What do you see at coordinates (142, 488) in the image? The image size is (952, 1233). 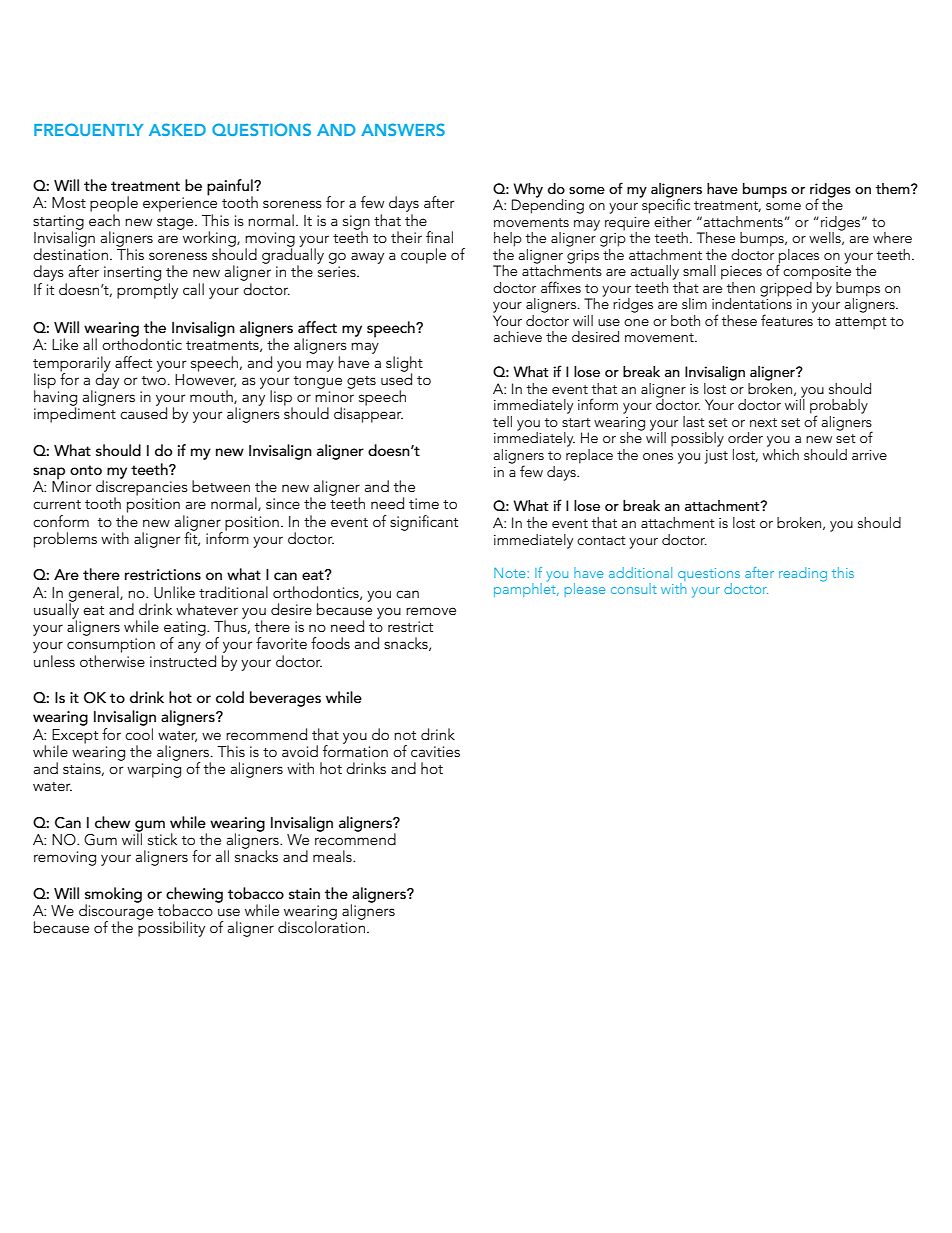 I see `discrepancies` at bounding box center [142, 488].
